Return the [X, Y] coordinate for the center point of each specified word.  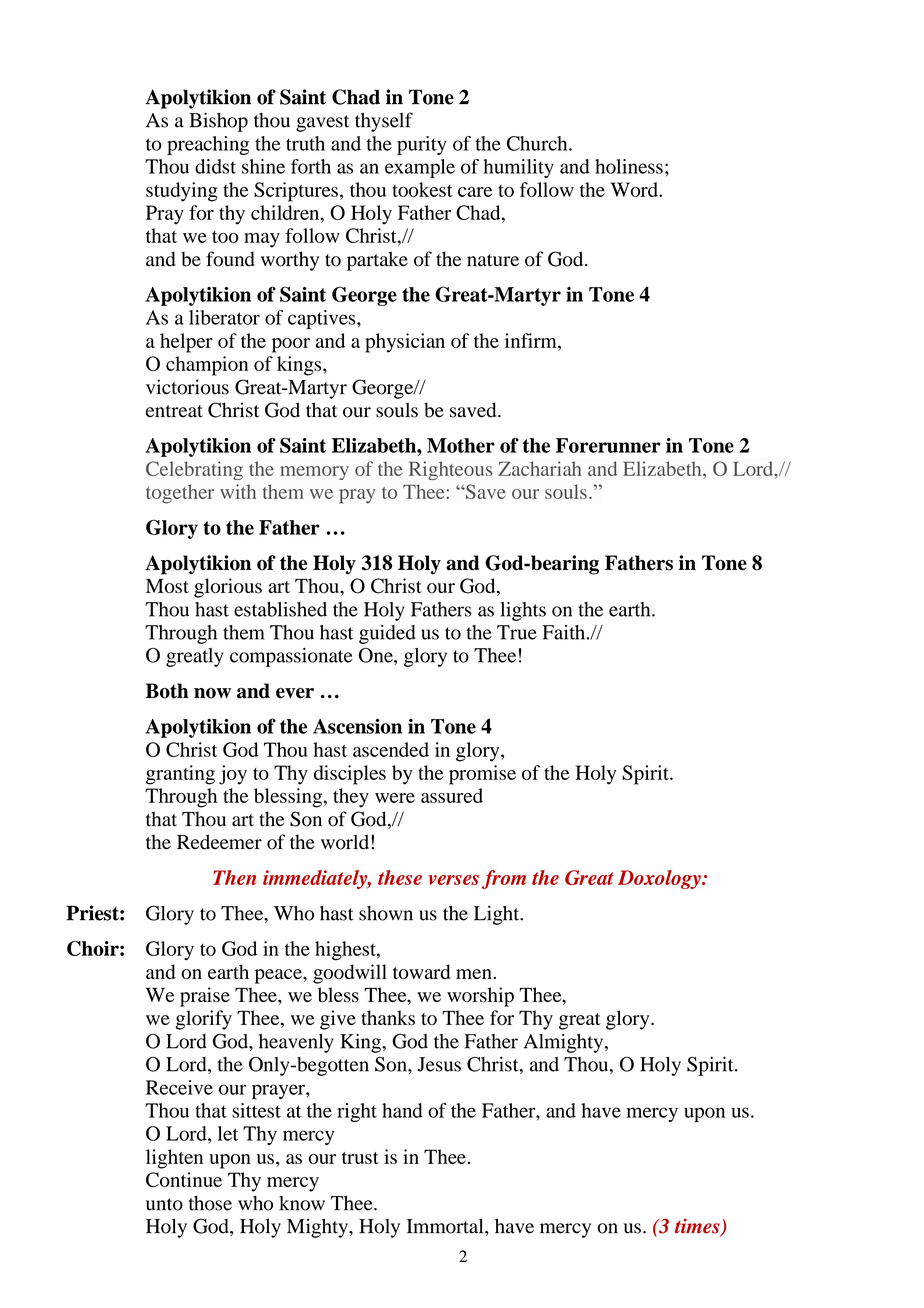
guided [387, 634]
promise [482, 775]
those [210, 1203]
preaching [208, 145]
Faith [565, 632]
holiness [629, 166]
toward [421, 972]
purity [422, 145]
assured [452, 795]
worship [480, 997]
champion [207, 366]
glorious [228, 588]
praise [205, 997]
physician [405, 343]
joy [233, 775]
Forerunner [608, 445]
